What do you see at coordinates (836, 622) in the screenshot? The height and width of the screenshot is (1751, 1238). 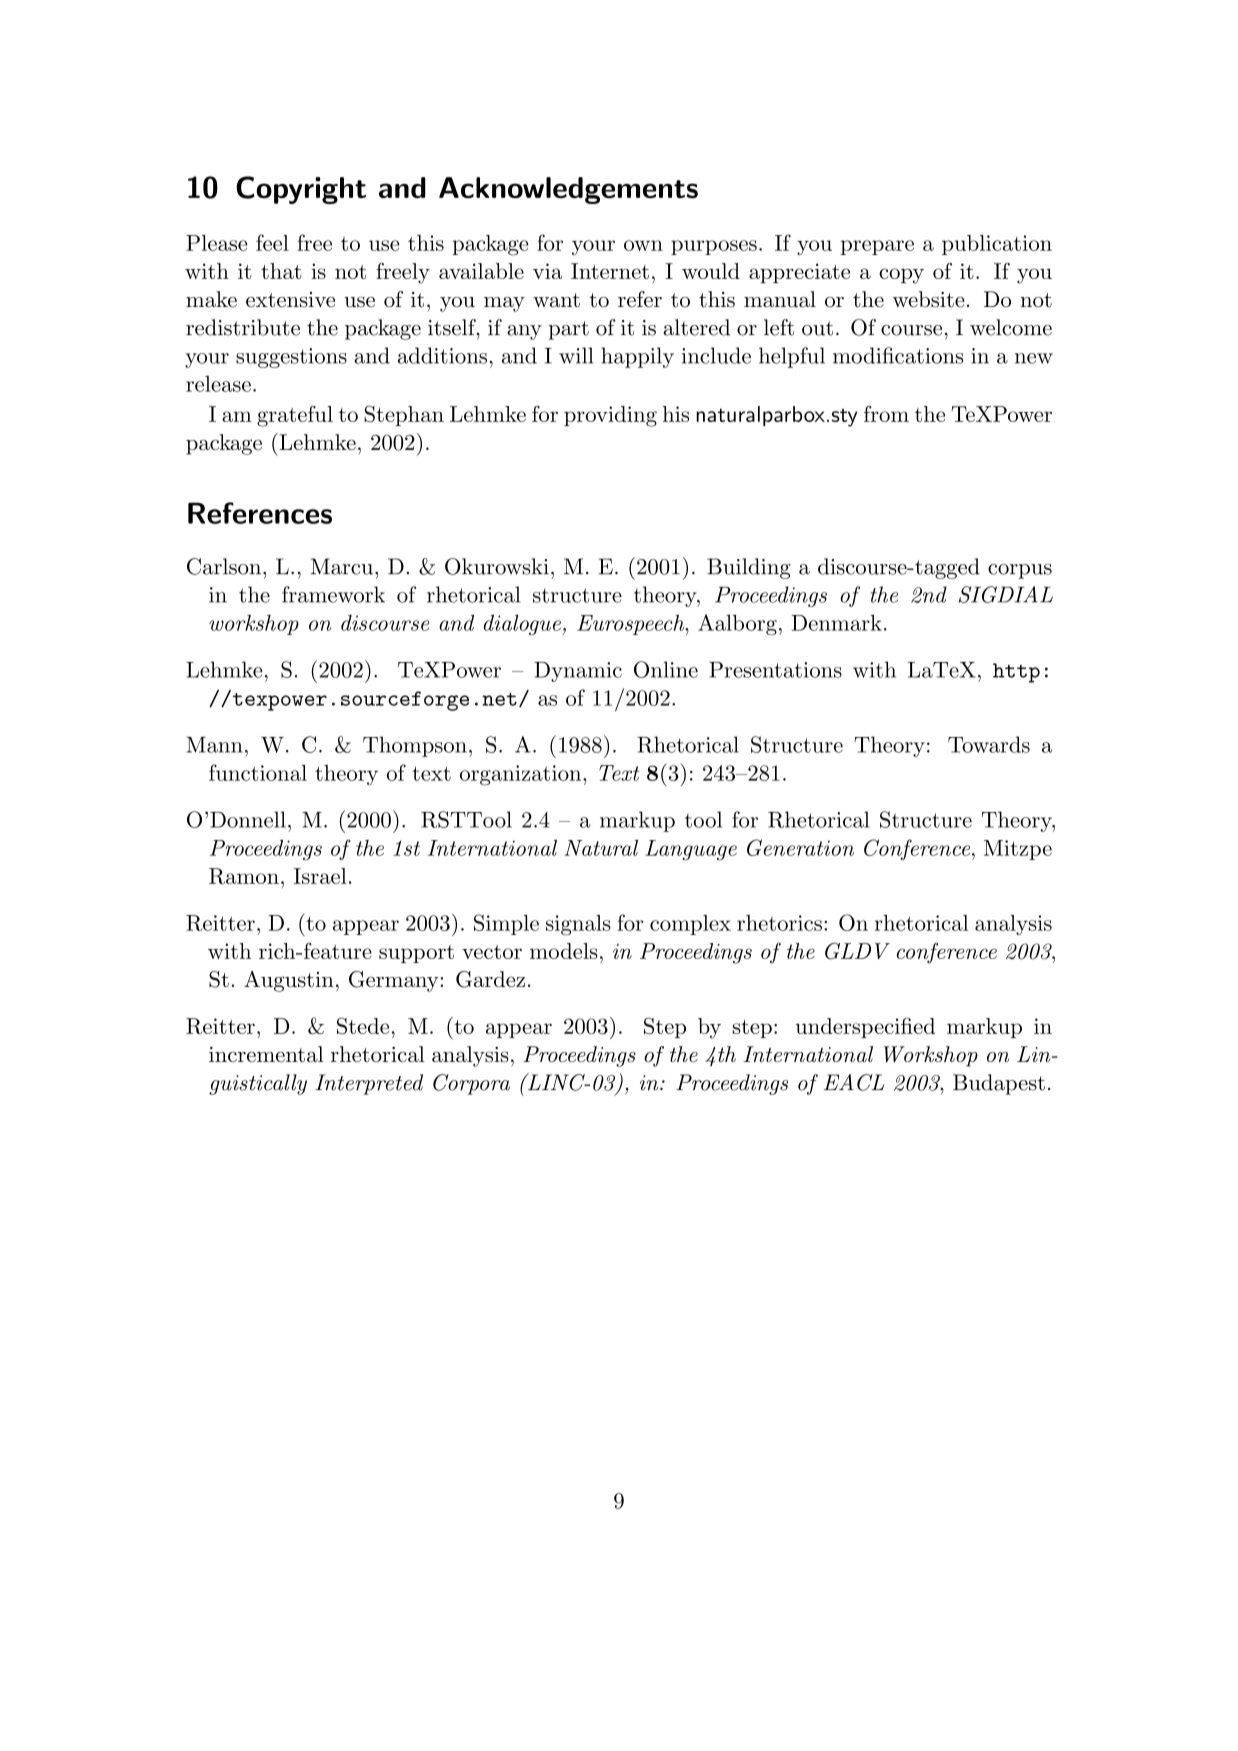 I see `Denmark` at bounding box center [836, 622].
